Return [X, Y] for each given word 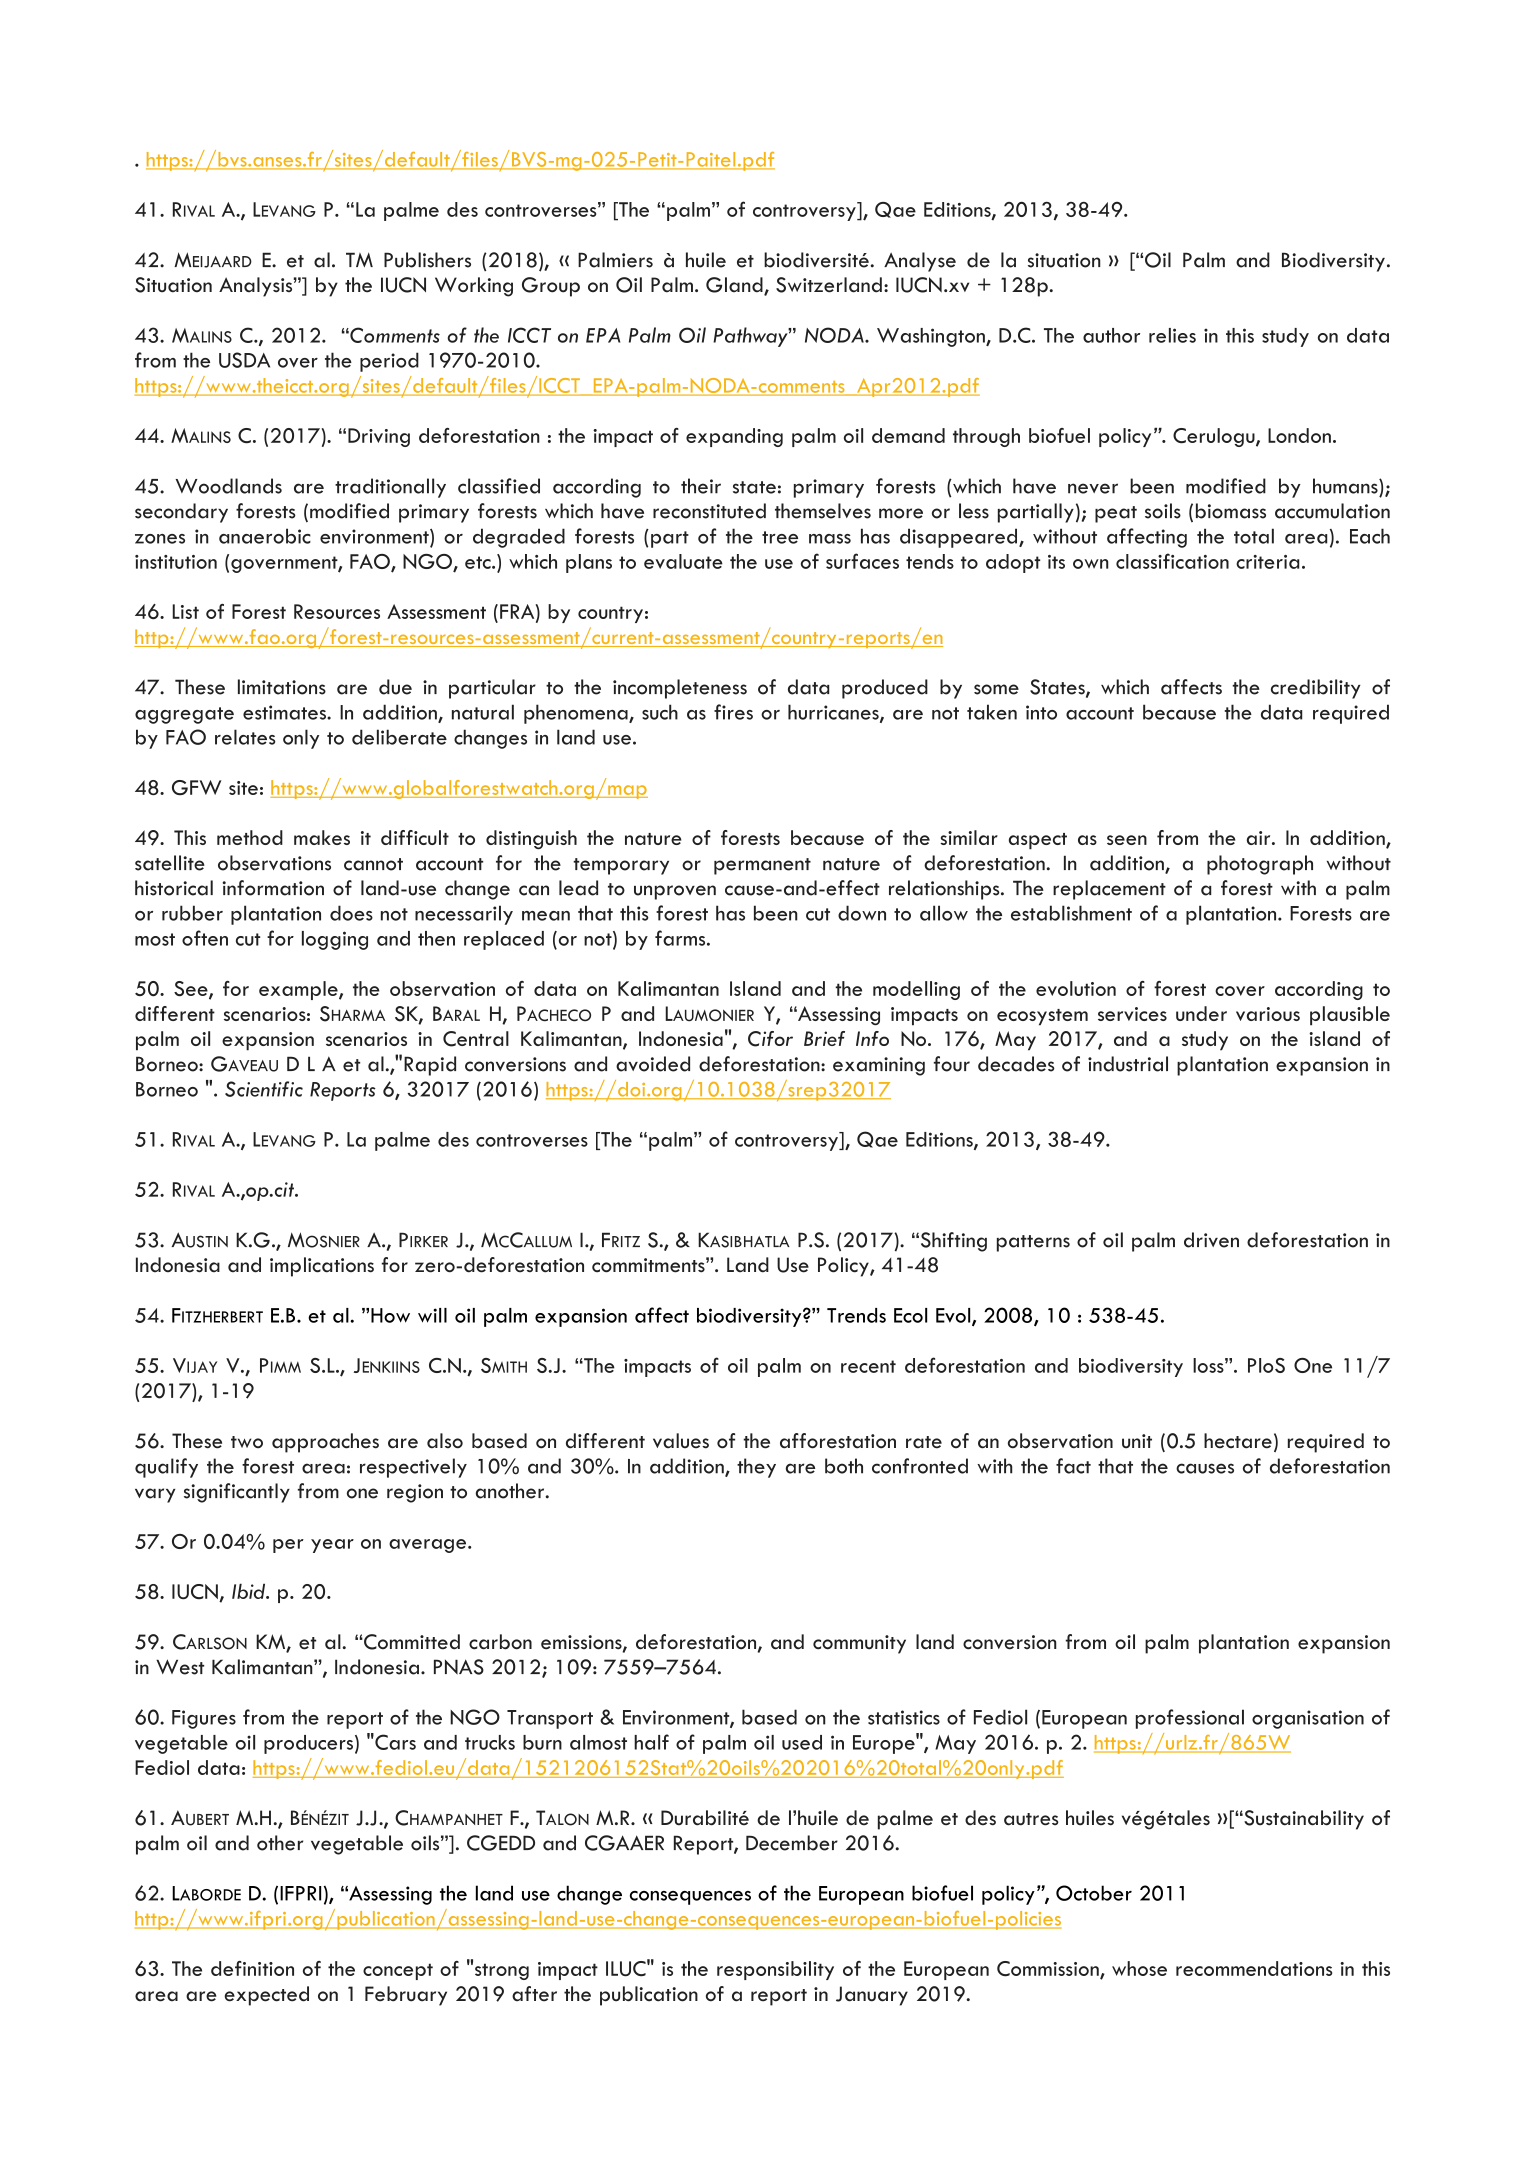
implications [322, 1267]
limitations [282, 687]
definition [252, 1968]
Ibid [250, 1591]
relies [1172, 335]
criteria [1267, 562]
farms [681, 938]
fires [733, 712]
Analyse [920, 262]
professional [1190, 1719]
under [1201, 1013]
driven [1211, 1240]
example [299, 990]
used [802, 1742]
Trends [856, 1315]
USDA [244, 360]
